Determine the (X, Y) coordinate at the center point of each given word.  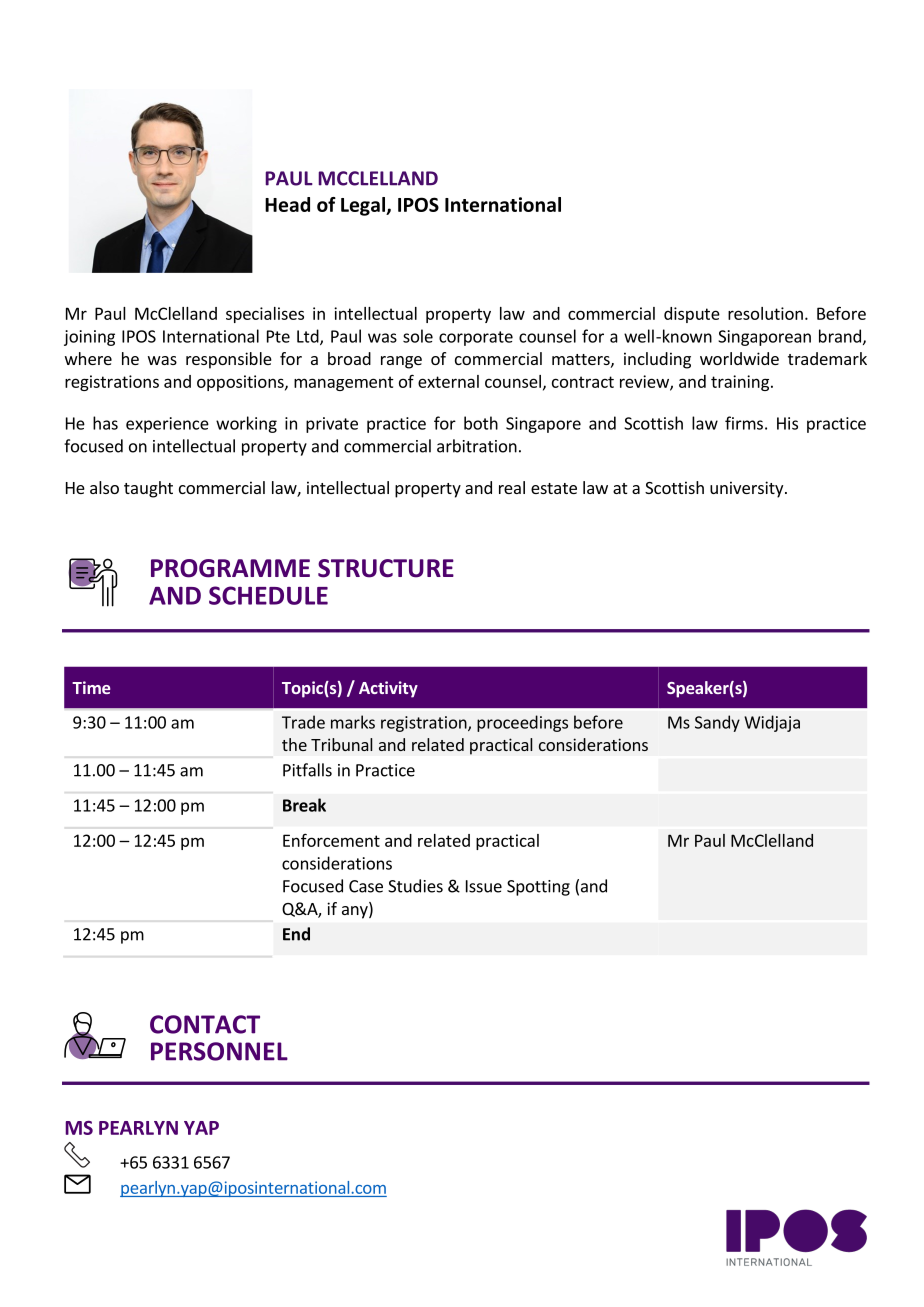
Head (287, 204)
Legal (364, 206)
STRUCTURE (386, 568)
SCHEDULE (268, 595)
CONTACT (205, 1024)
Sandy (717, 723)
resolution (765, 313)
